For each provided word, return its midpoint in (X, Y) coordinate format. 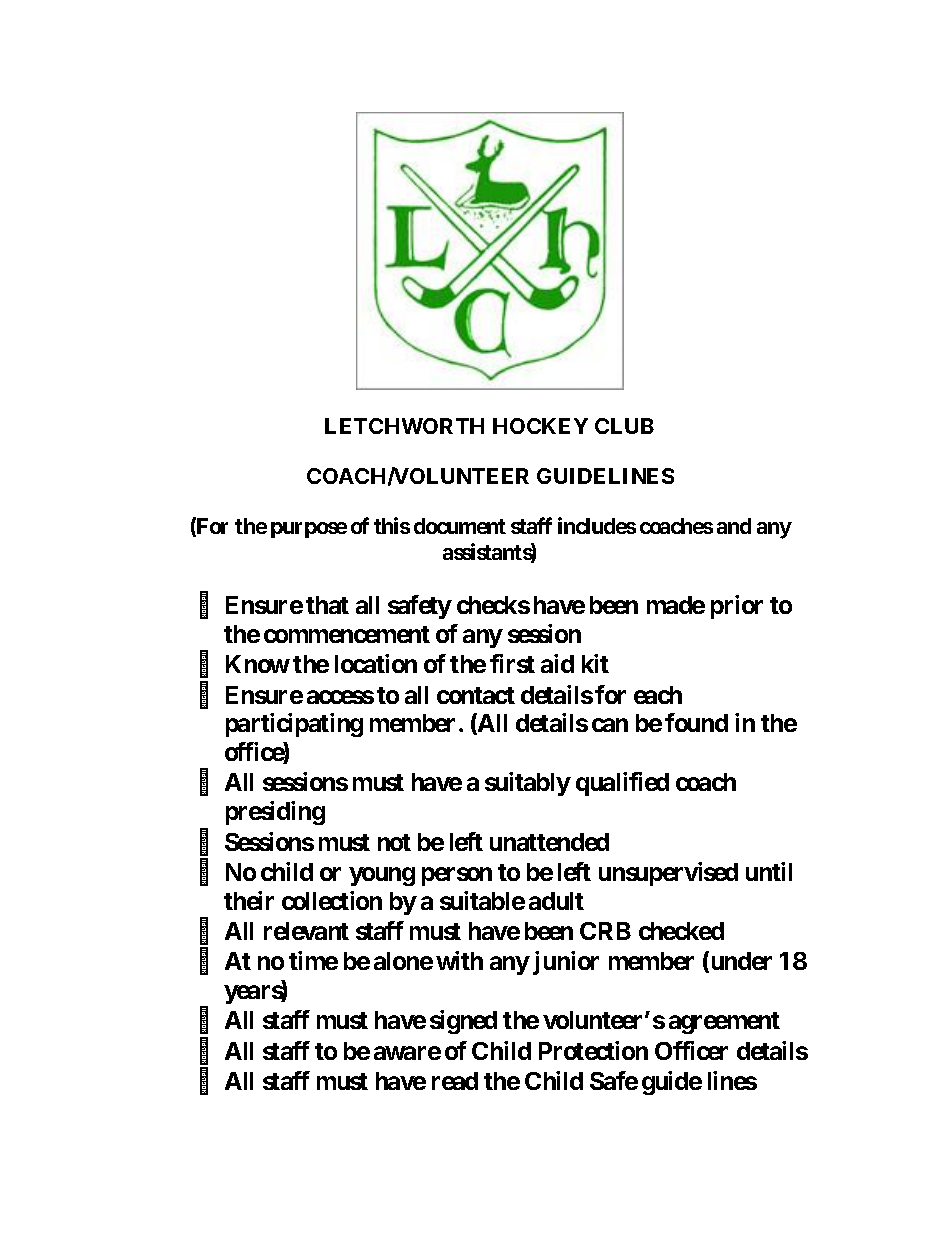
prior (737, 607)
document (460, 526)
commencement (347, 634)
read (455, 1081)
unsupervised (668, 874)
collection (332, 900)
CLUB (624, 426)
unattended (549, 842)
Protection (593, 1050)
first (512, 663)
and (734, 526)
